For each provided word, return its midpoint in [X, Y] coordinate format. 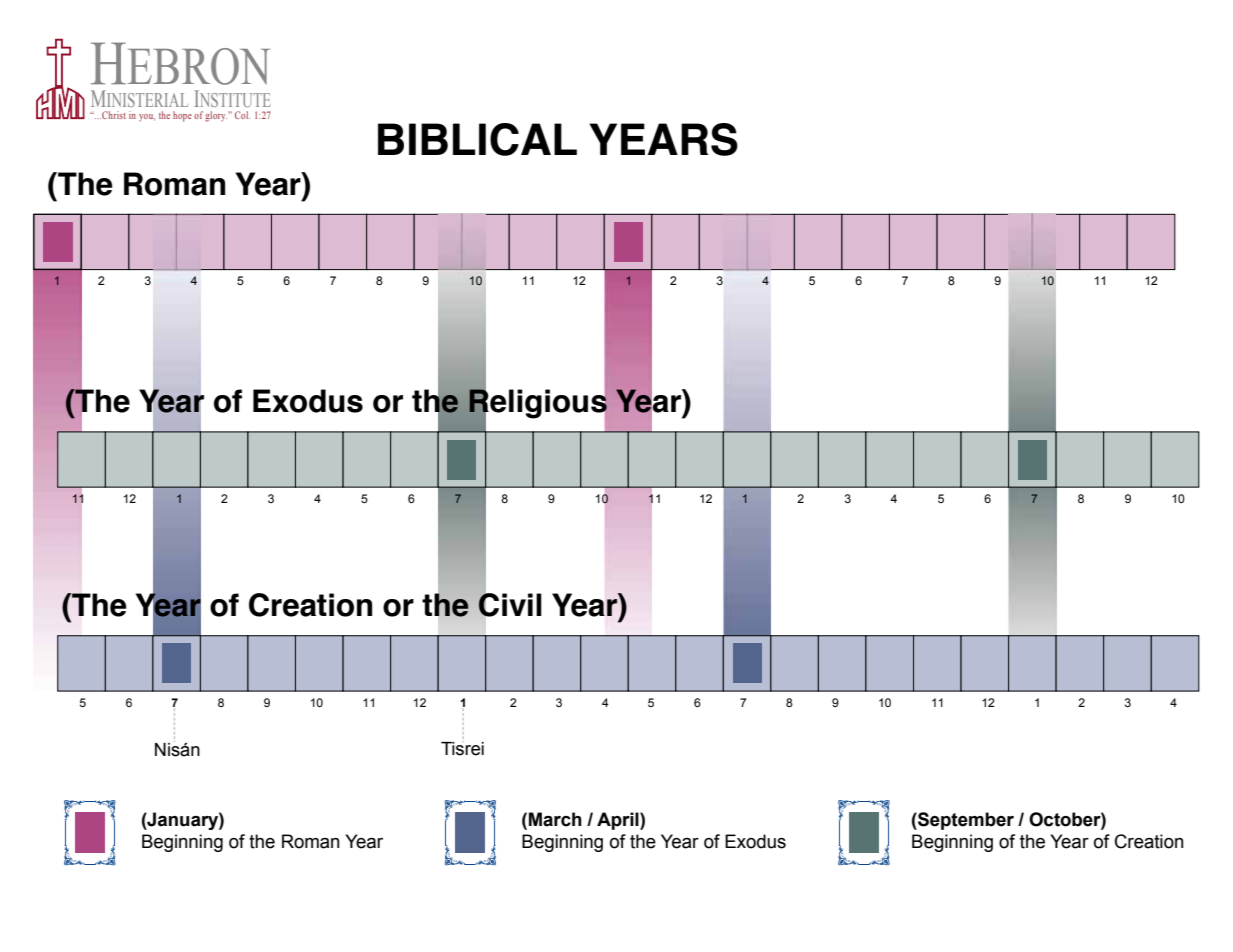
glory [216, 116]
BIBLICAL [477, 139]
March [555, 819]
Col [242, 115]
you [147, 117]
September [965, 821]
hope [182, 116]
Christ [113, 115]
